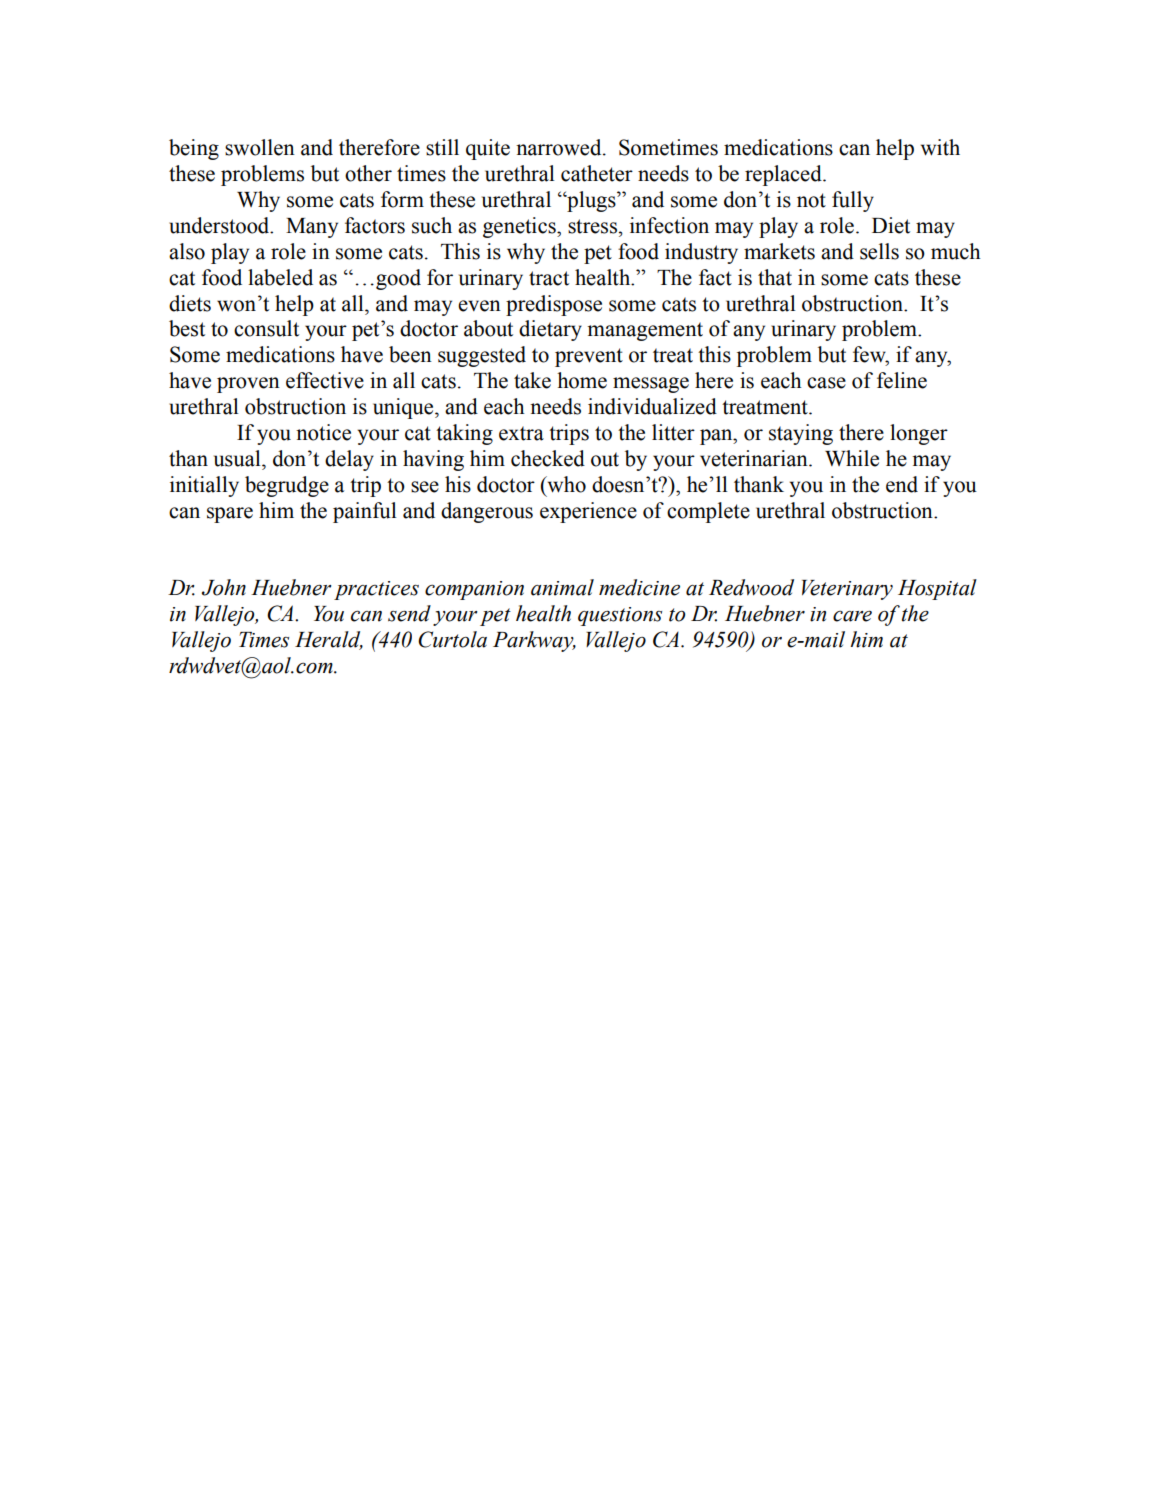  Describe the element at coordinates (287, 486) in the screenshot. I see `begrudge` at that location.
